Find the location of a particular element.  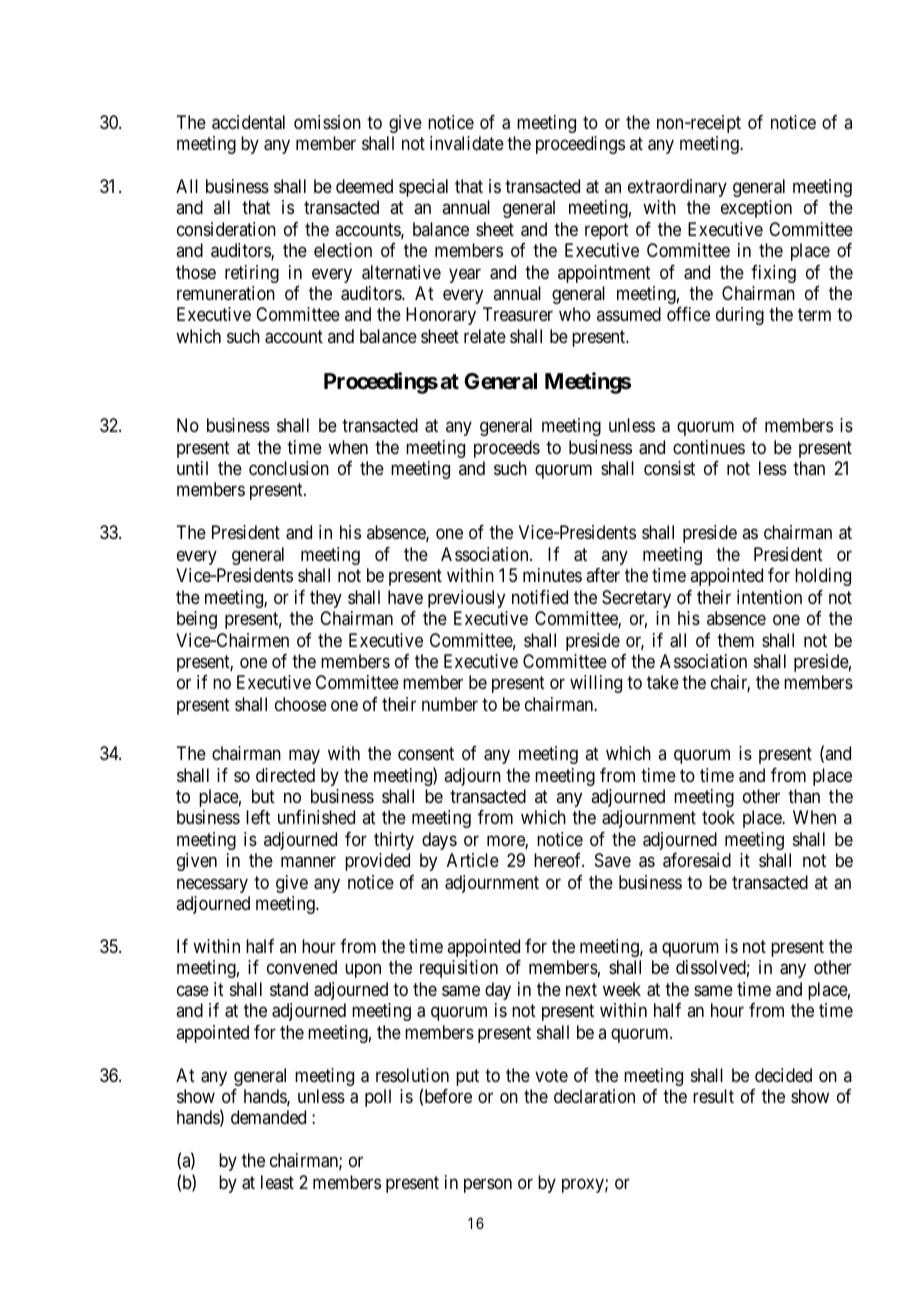

invalidate is located at coordinates (467, 143).
